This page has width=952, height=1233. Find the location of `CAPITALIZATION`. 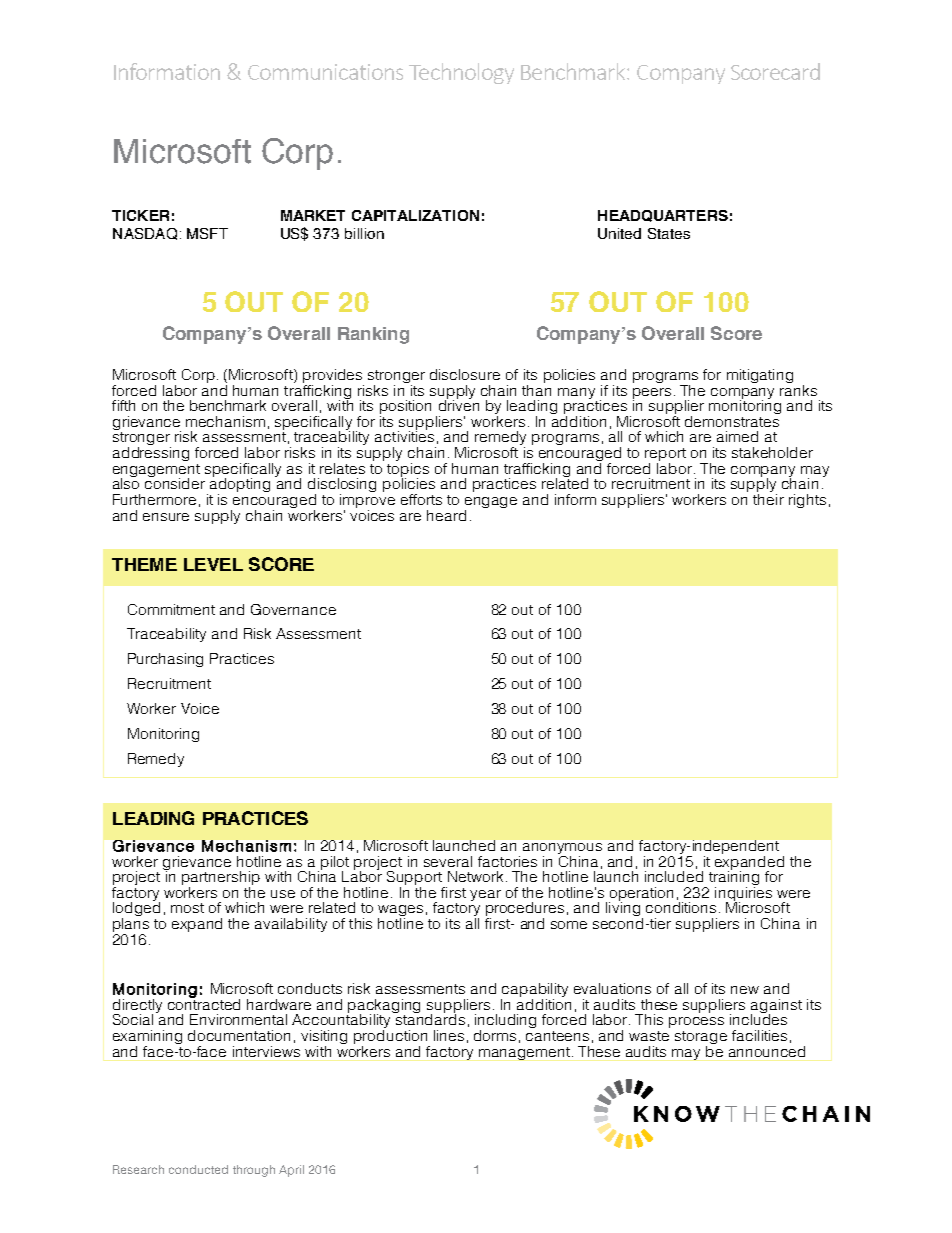

CAPITALIZATION is located at coordinates (415, 215).
